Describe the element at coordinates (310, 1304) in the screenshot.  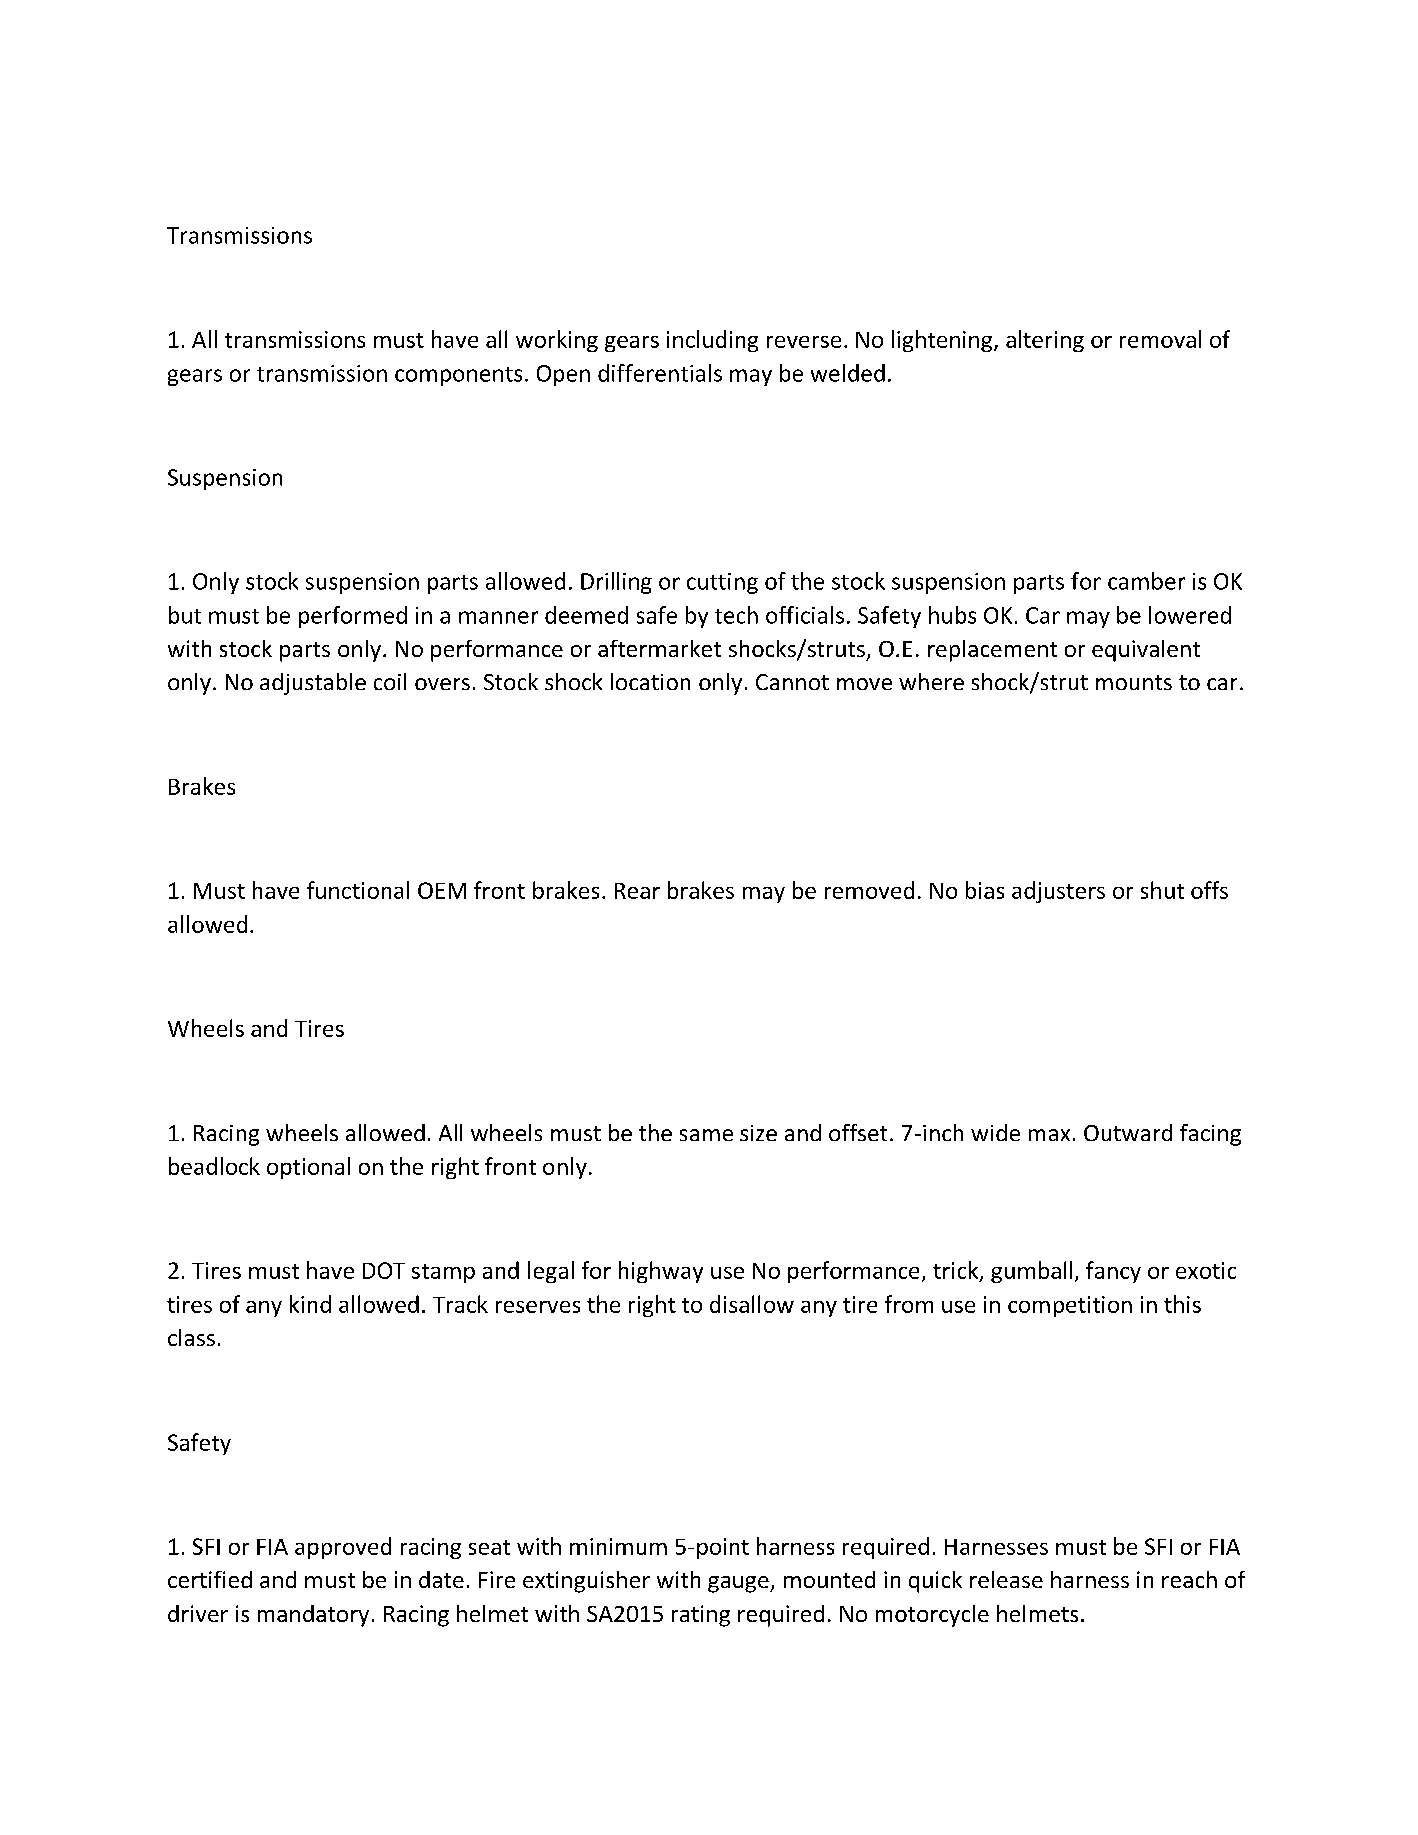
I see `kind` at that location.
